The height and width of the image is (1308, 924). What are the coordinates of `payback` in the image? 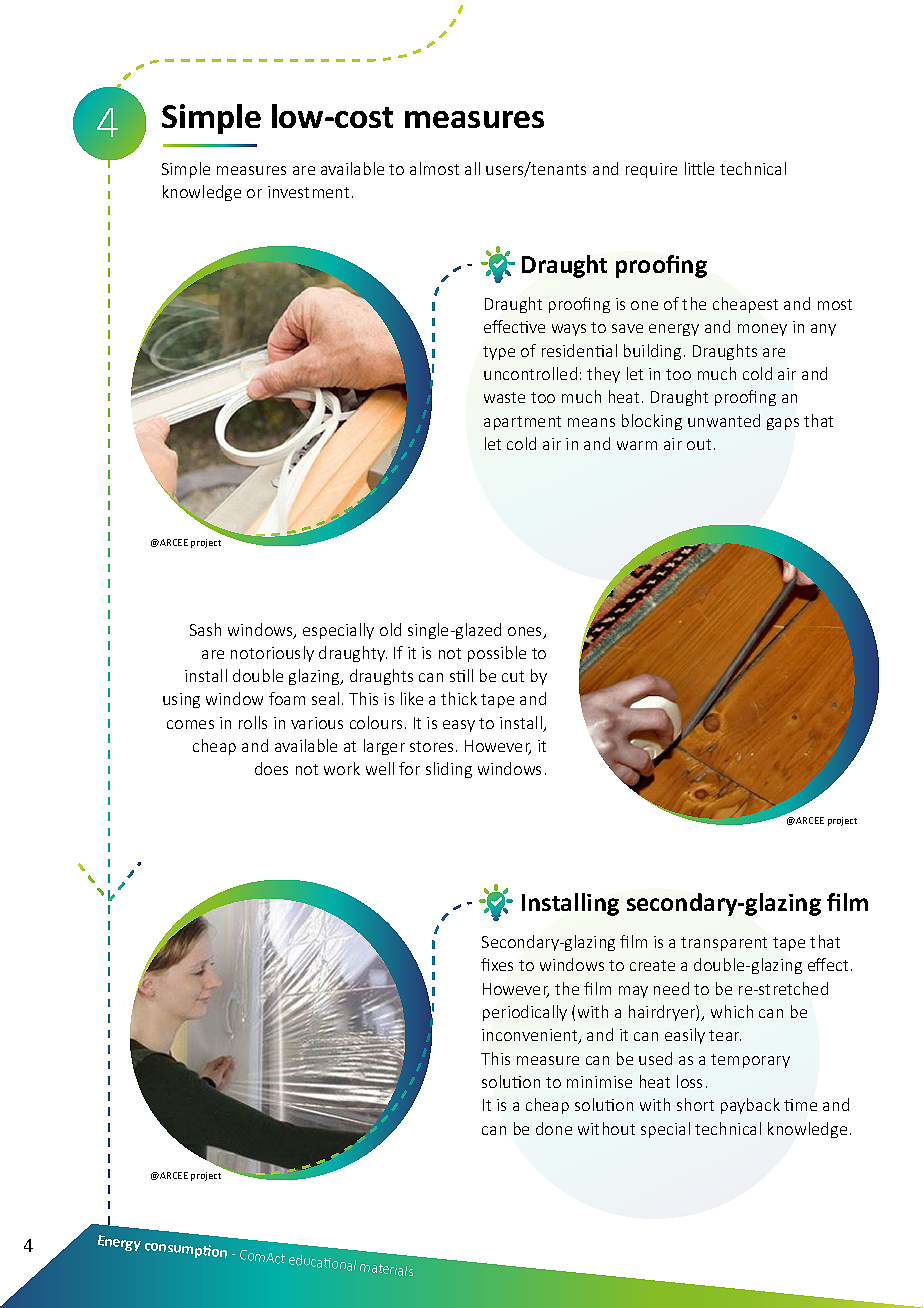 It's located at (750, 1106).
